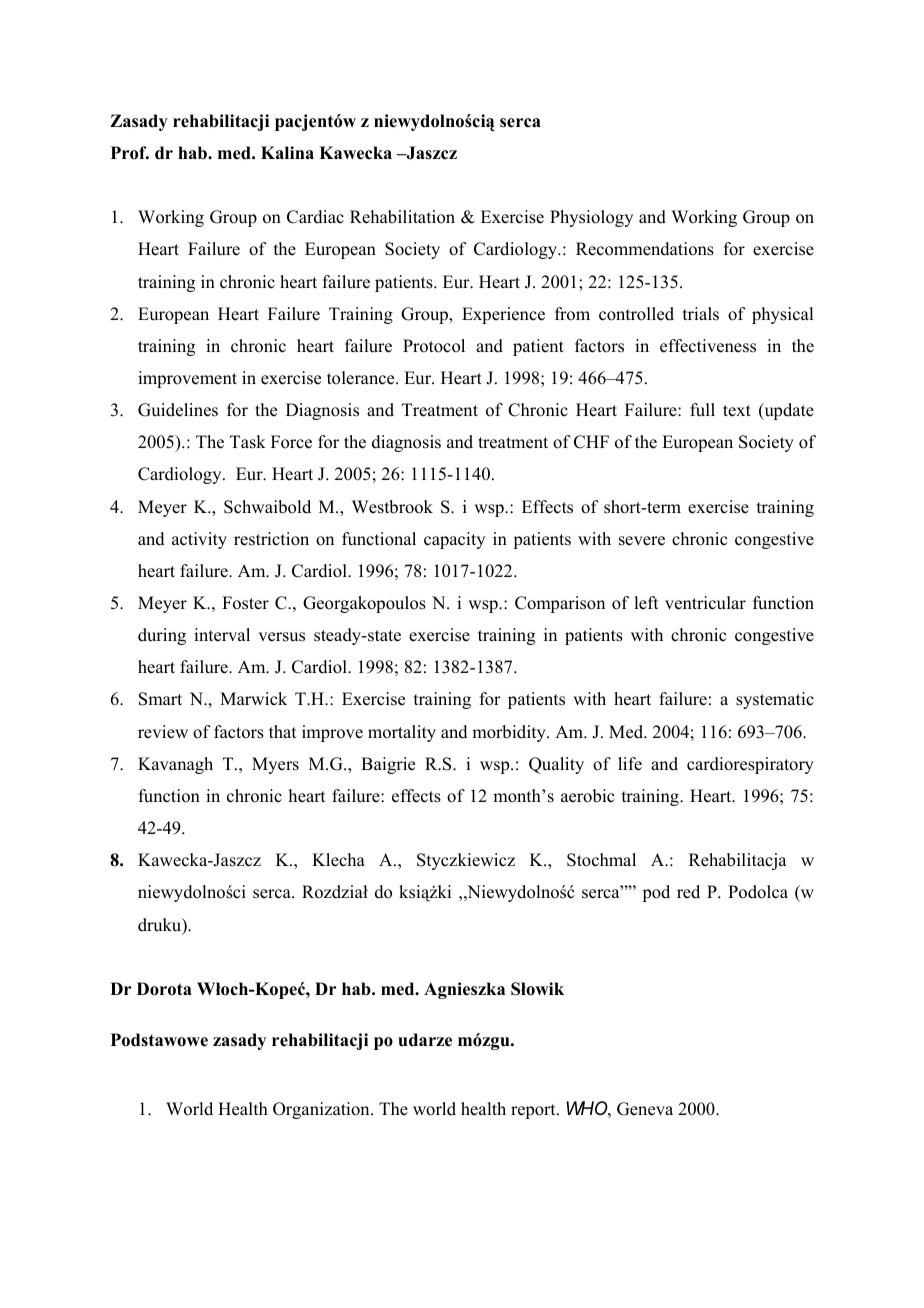 The width and height of the screenshot is (924, 1308). I want to click on restriction, so click(271, 539).
